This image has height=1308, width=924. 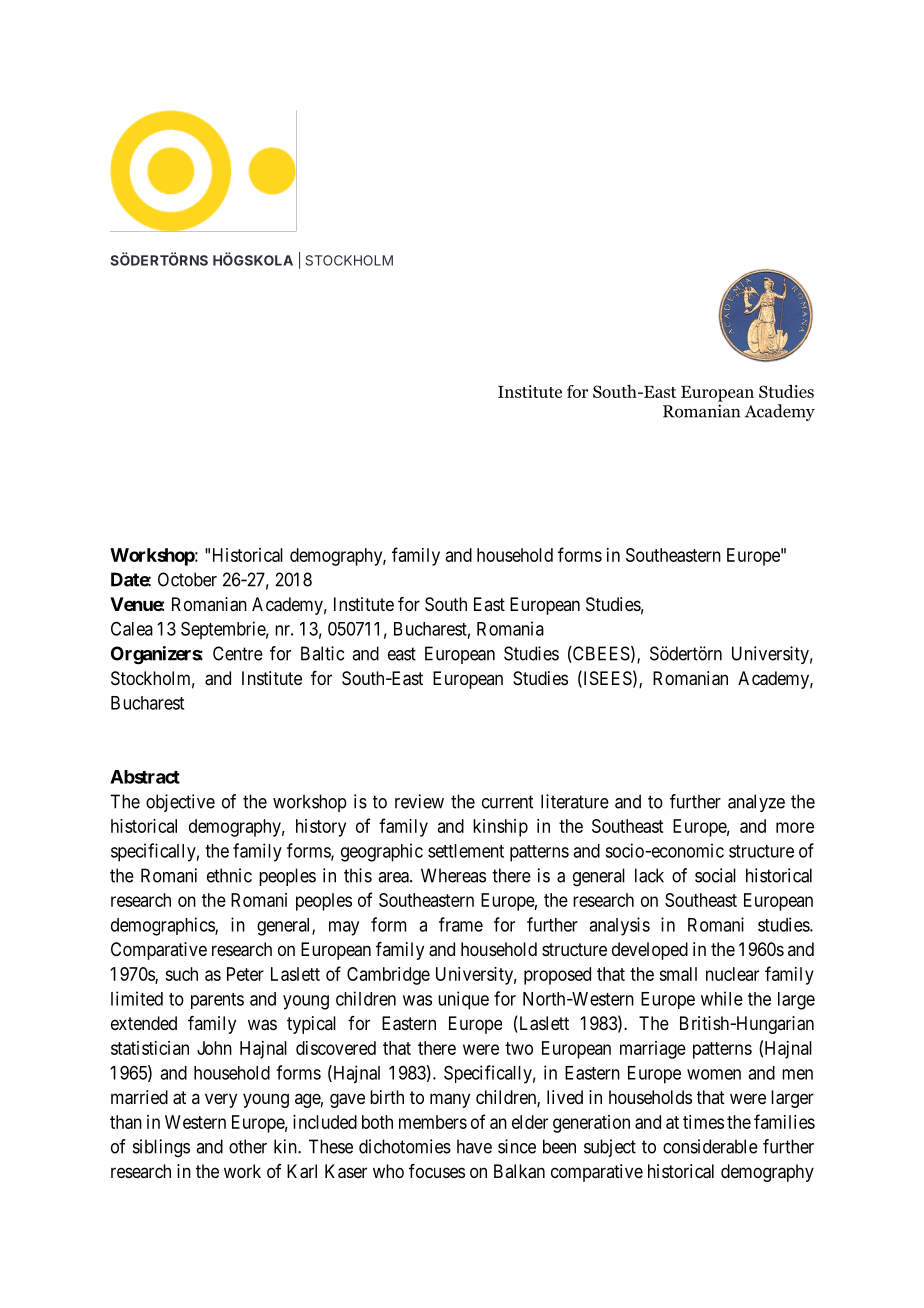 What do you see at coordinates (322, 653) in the image?
I see `Baltic` at bounding box center [322, 653].
